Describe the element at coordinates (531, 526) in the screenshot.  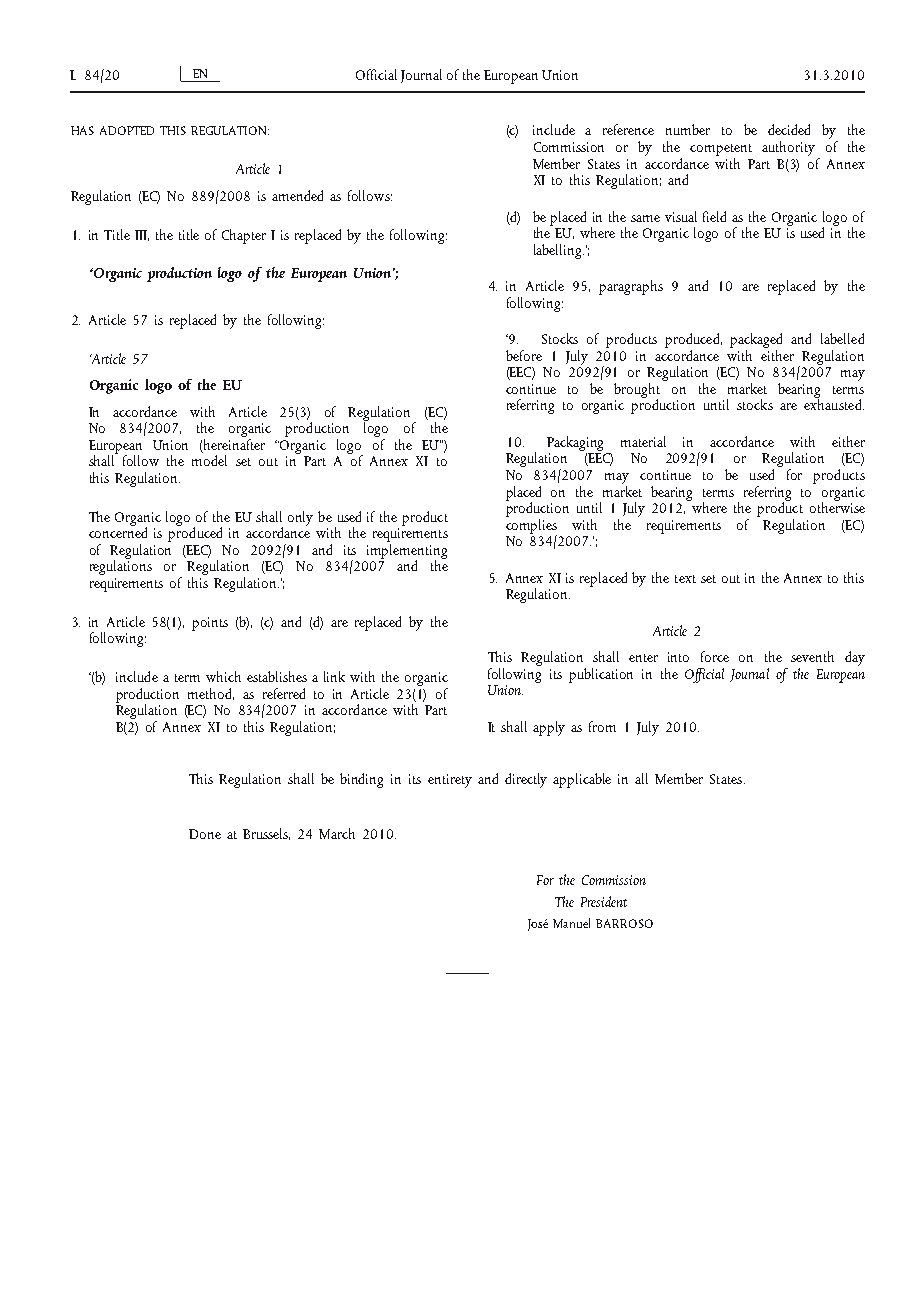
I see `complies` at that location.
